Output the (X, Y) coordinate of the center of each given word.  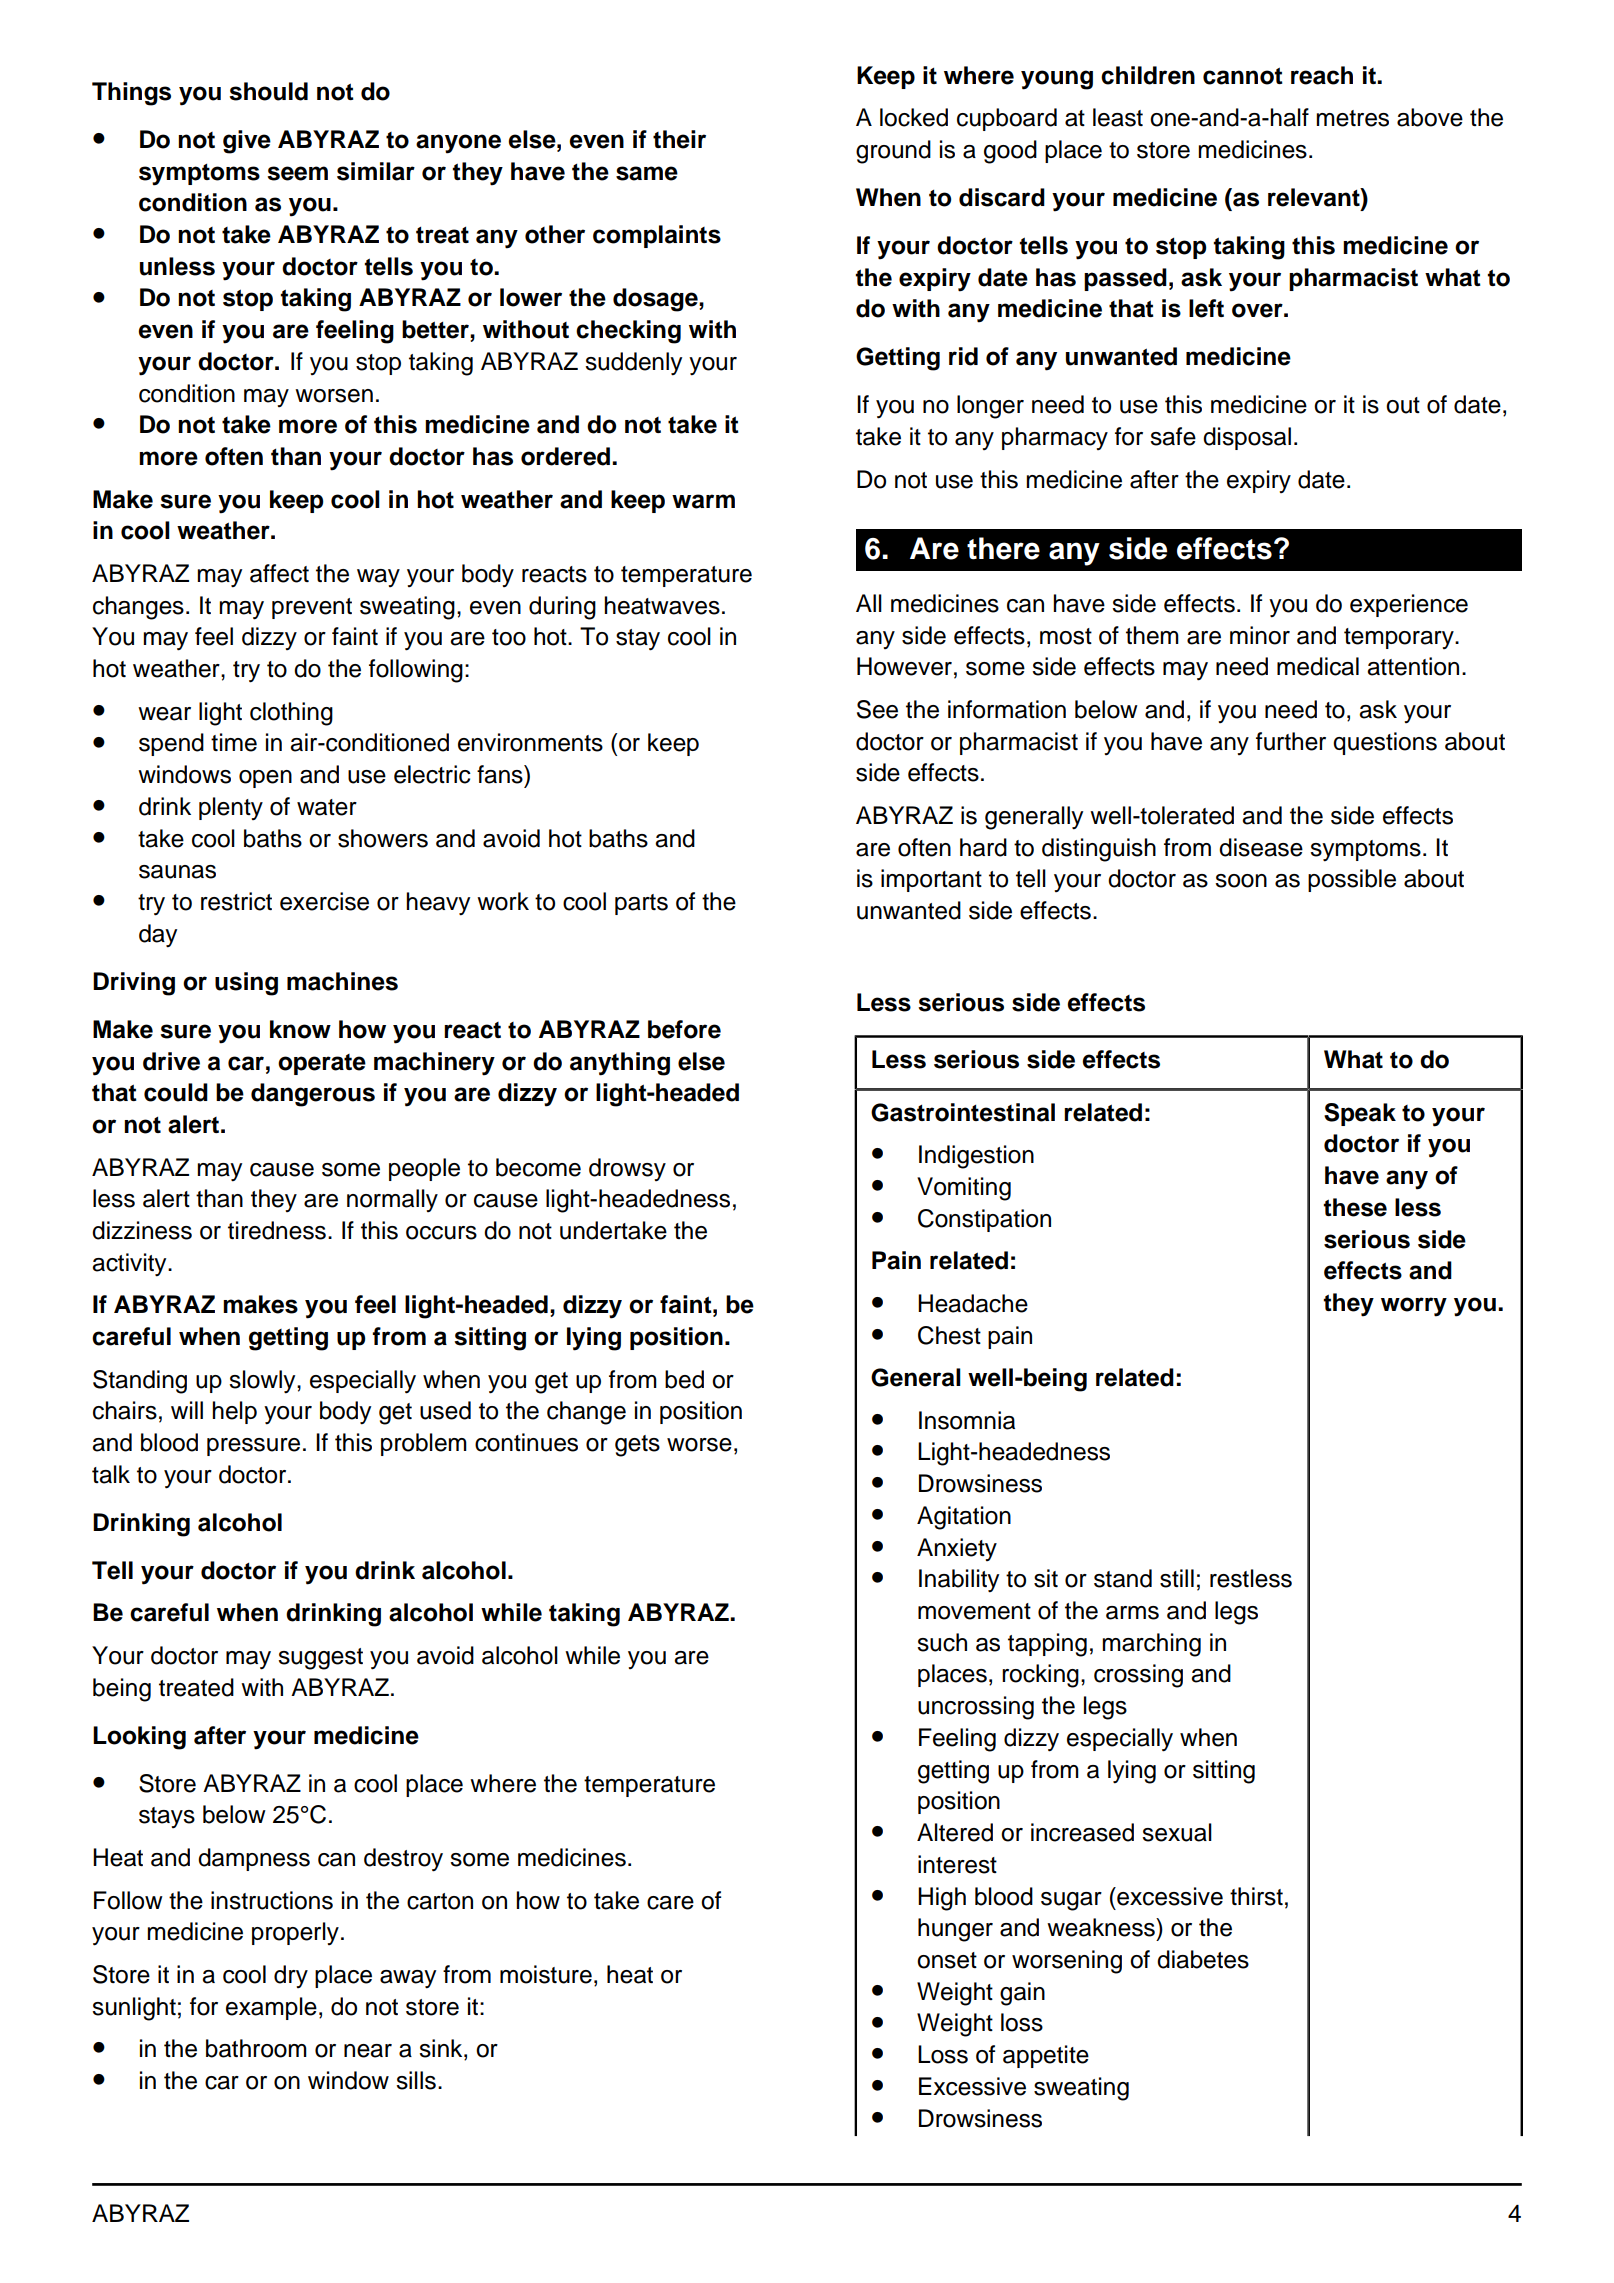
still (1177, 1578)
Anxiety (957, 1549)
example (271, 2008)
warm (703, 501)
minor (1260, 635)
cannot (1243, 76)
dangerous (313, 1095)
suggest (320, 1659)
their (679, 139)
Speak (1360, 1114)
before (684, 1029)
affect (279, 573)
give (247, 142)
